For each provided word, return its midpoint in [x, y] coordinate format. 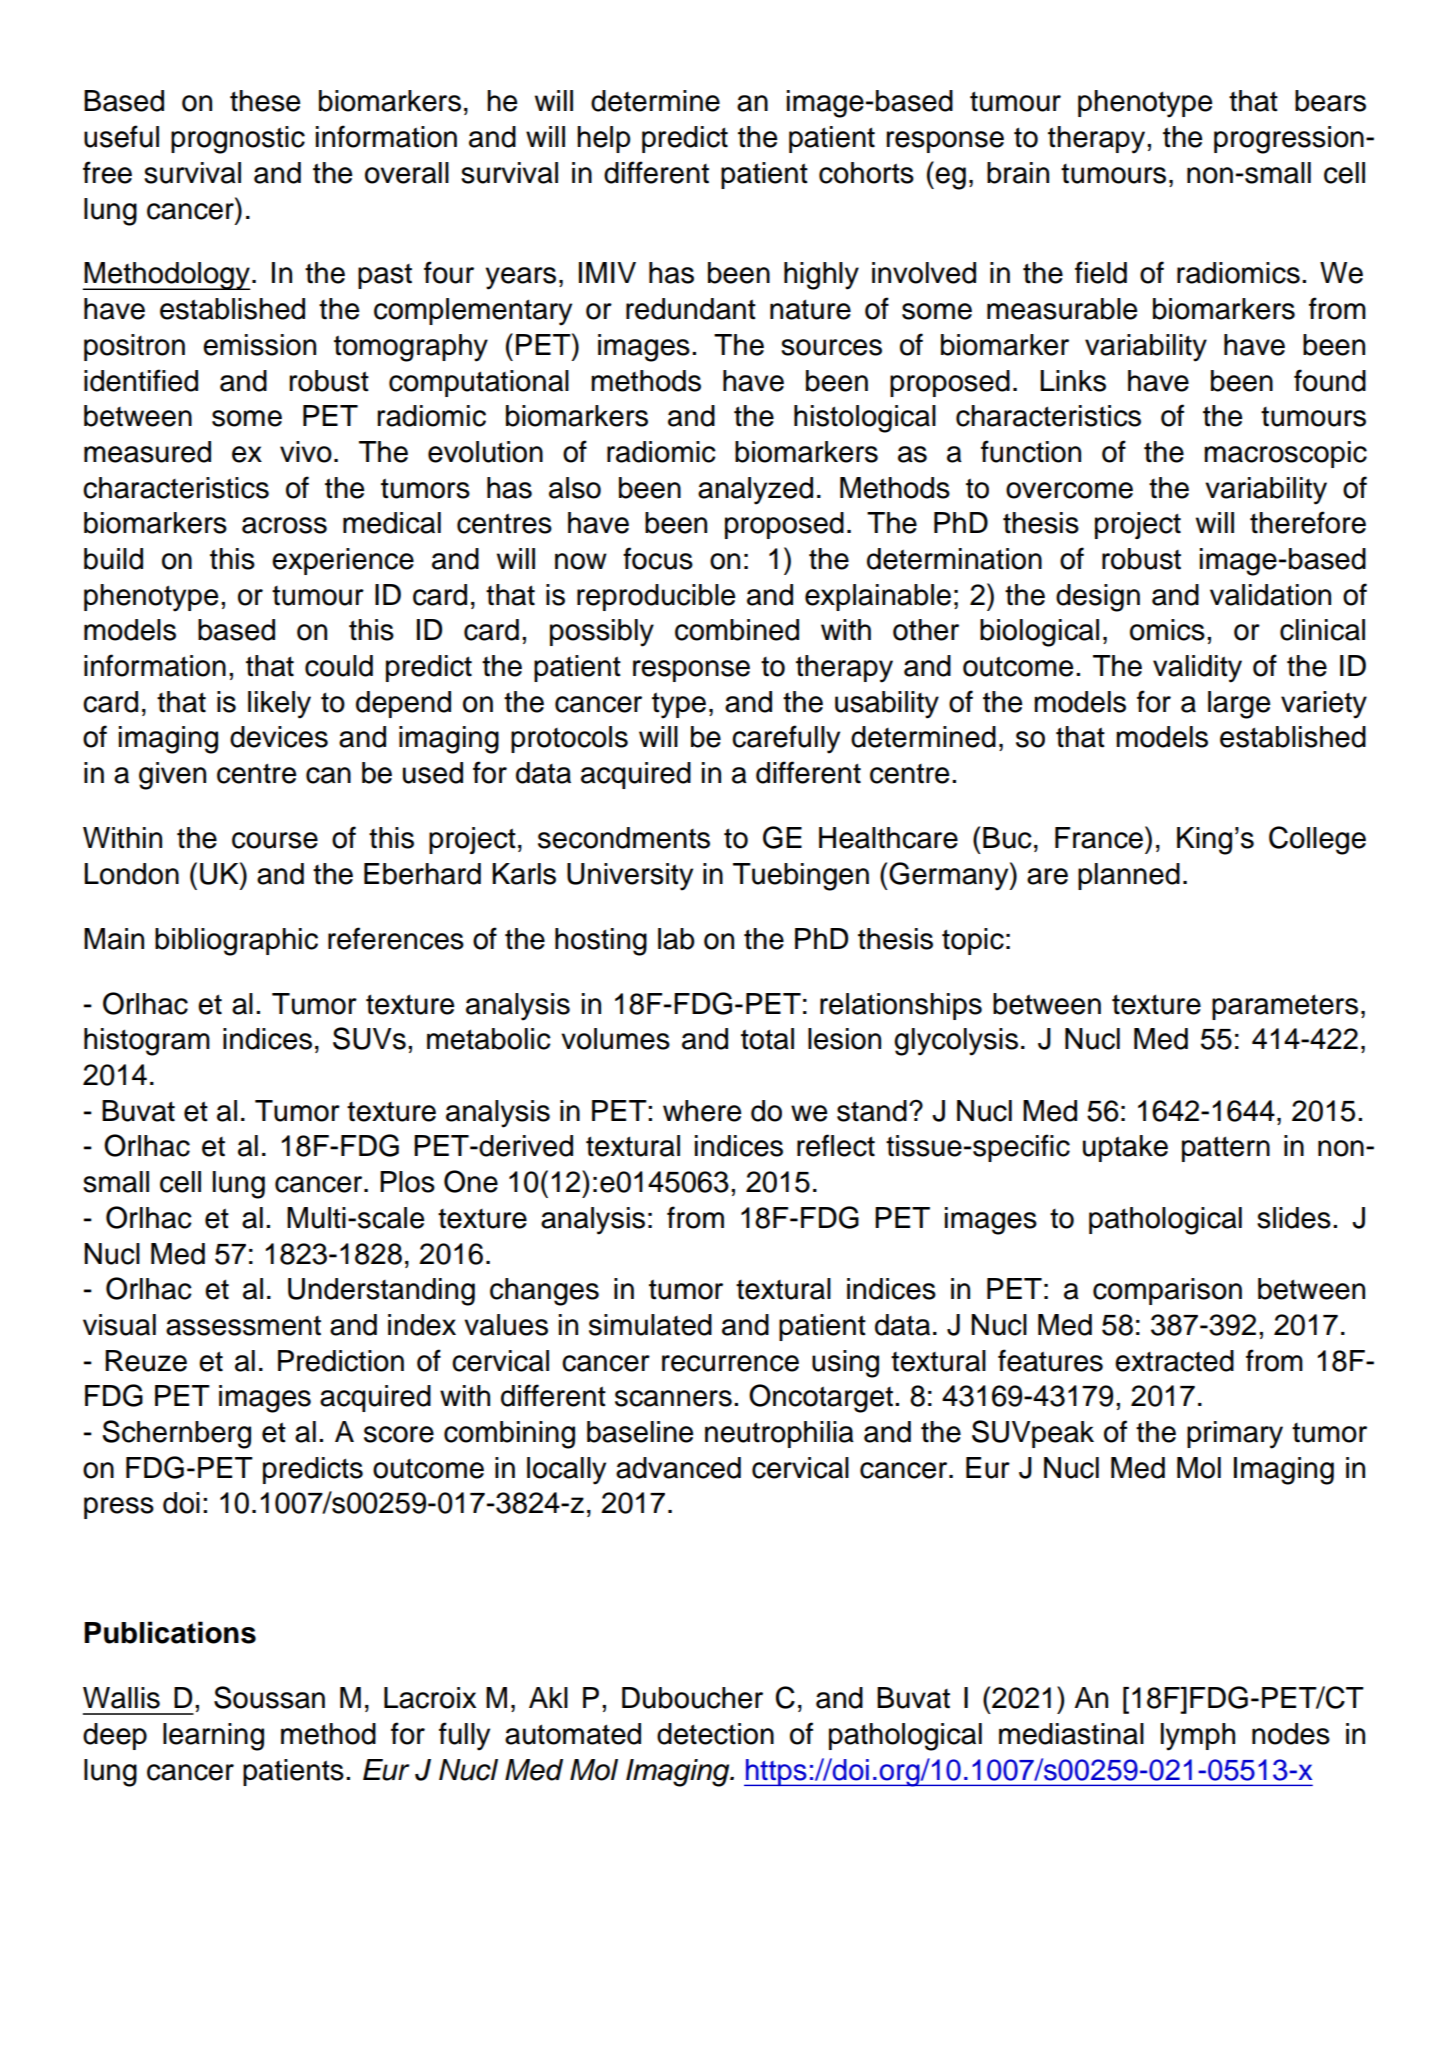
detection [715, 1734]
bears [1330, 101]
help [604, 139]
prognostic [238, 140]
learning [213, 1737]
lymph [1198, 1737]
